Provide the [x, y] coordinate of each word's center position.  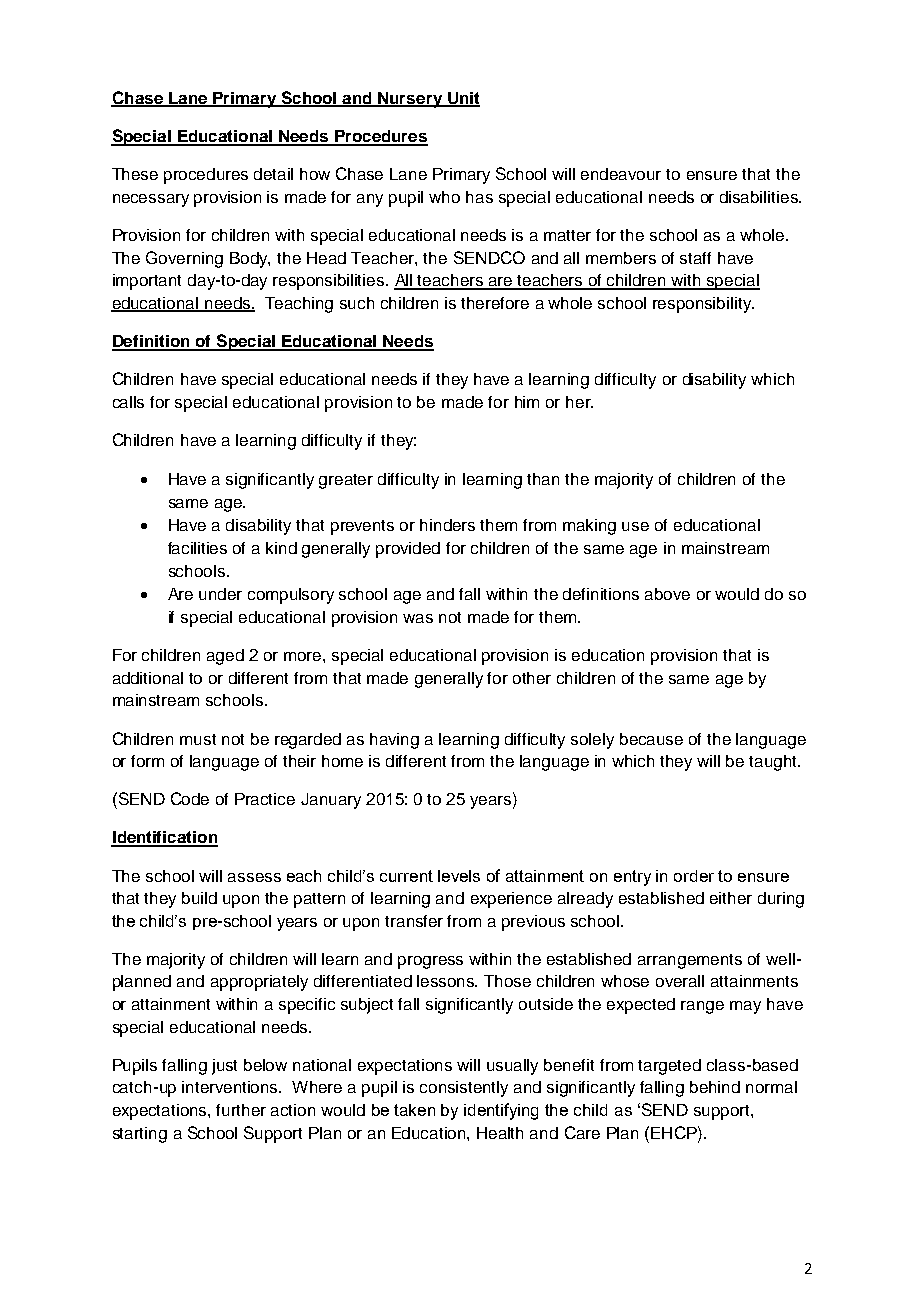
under [220, 594]
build [199, 898]
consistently [464, 1089]
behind [715, 1087]
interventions [231, 1087]
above [667, 594]
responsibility [703, 305]
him [527, 402]
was [418, 618]
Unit [462, 99]
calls [128, 402]
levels [459, 876]
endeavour [621, 174]
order [694, 876]
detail [273, 174]
